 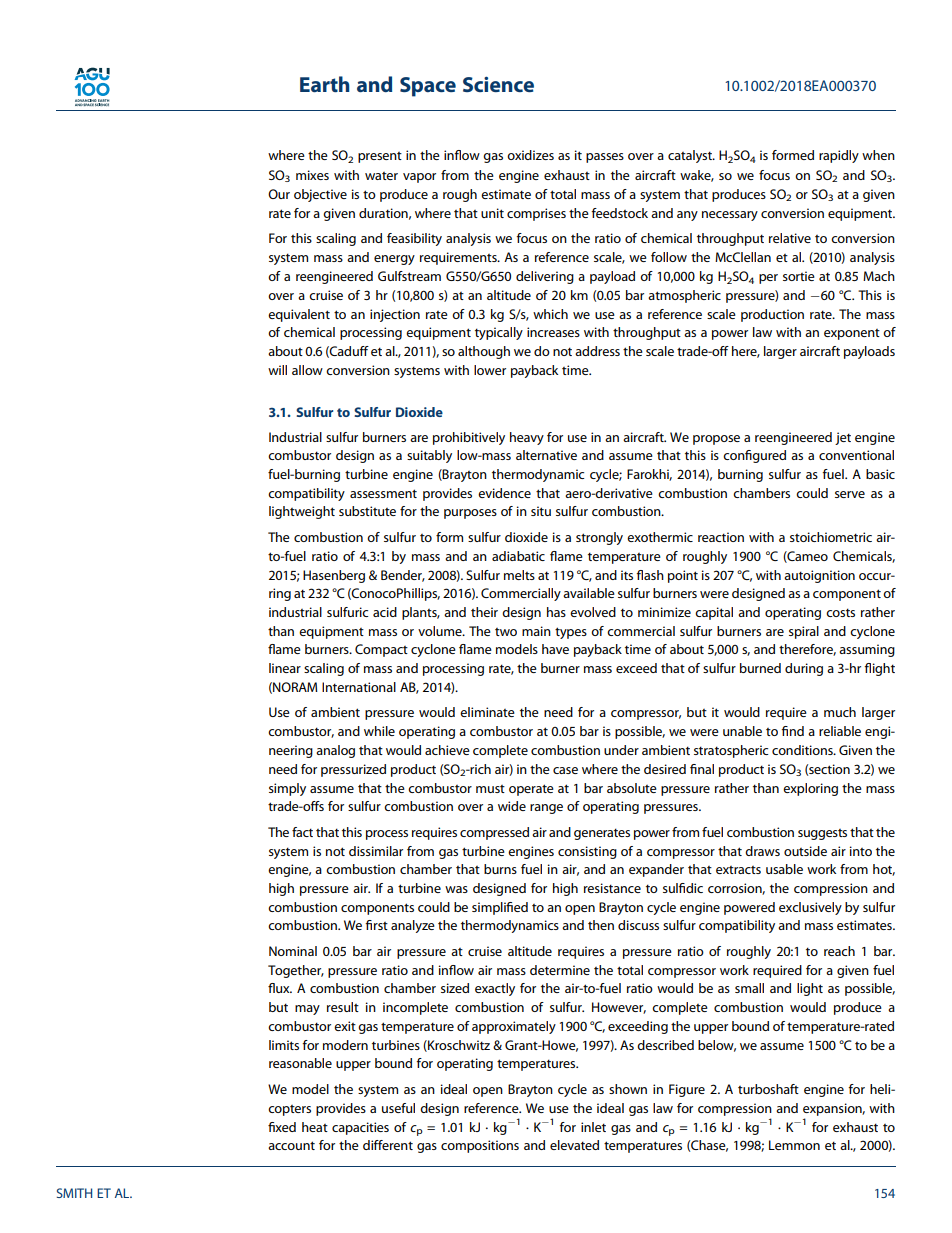 I want to click on SMITH, so click(x=74, y=1193).
